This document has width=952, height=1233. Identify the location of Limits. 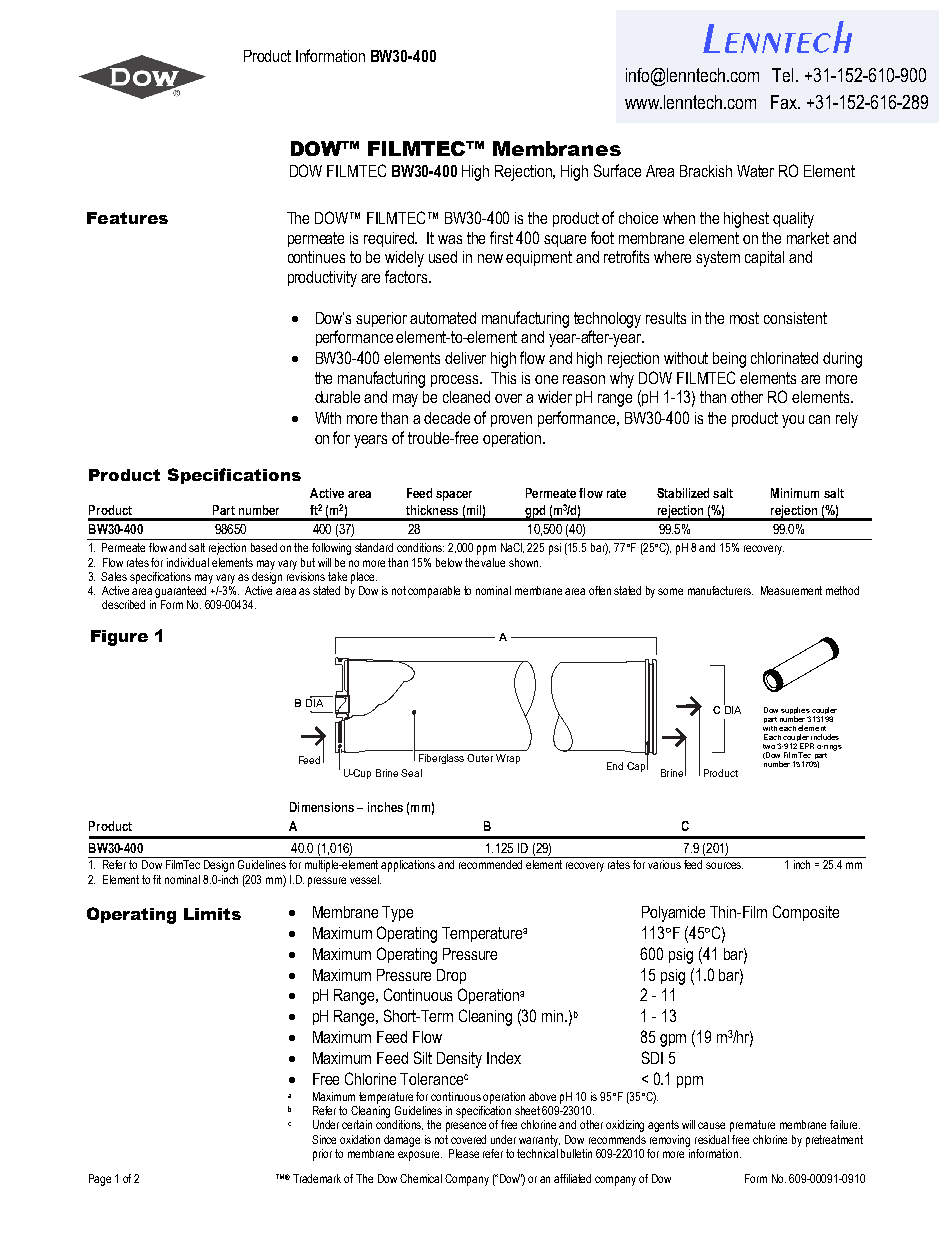
(212, 914).
